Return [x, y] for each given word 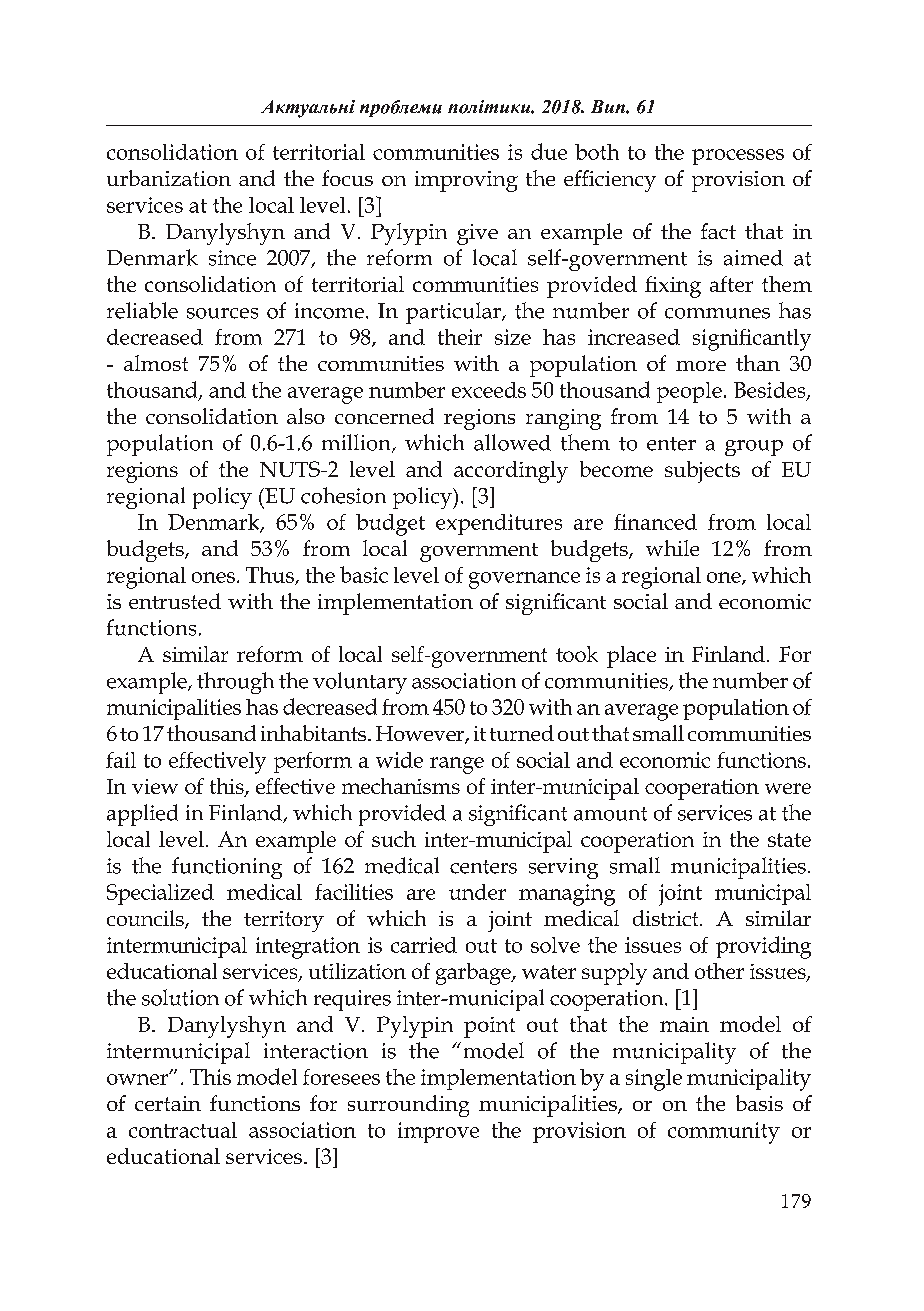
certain [168, 1103]
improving [466, 181]
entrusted [175, 601]
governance [524, 580]
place [631, 657]
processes [738, 157]
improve [438, 1132]
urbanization [169, 178]
